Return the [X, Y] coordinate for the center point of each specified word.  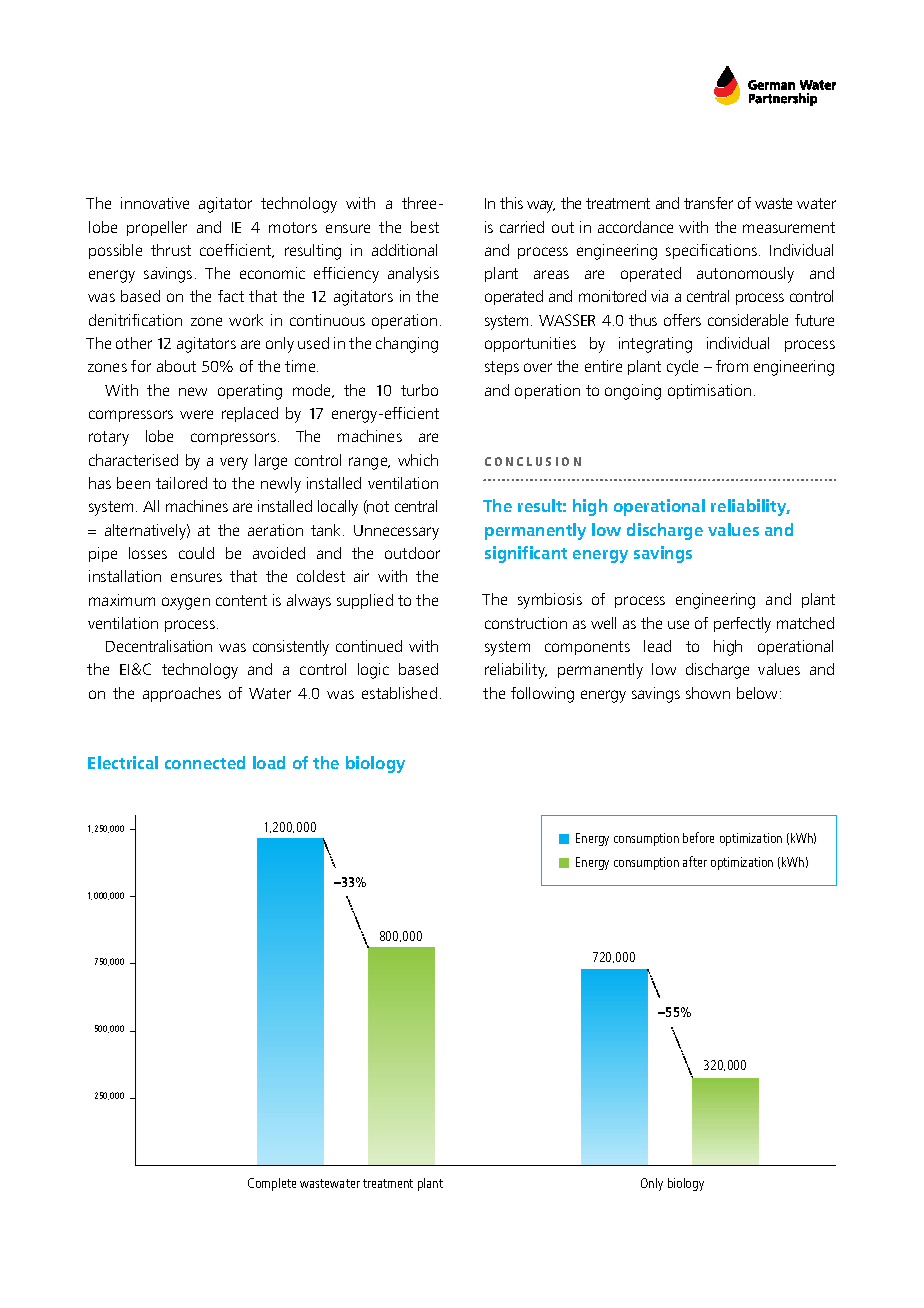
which [418, 460]
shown [708, 693]
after [695, 861]
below [759, 693]
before [698, 837]
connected [205, 762]
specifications [713, 251]
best [425, 227]
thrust [171, 250]
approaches [182, 694]
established [399, 693]
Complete [272, 1184]
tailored [181, 483]
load [269, 762]
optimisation [709, 391]
